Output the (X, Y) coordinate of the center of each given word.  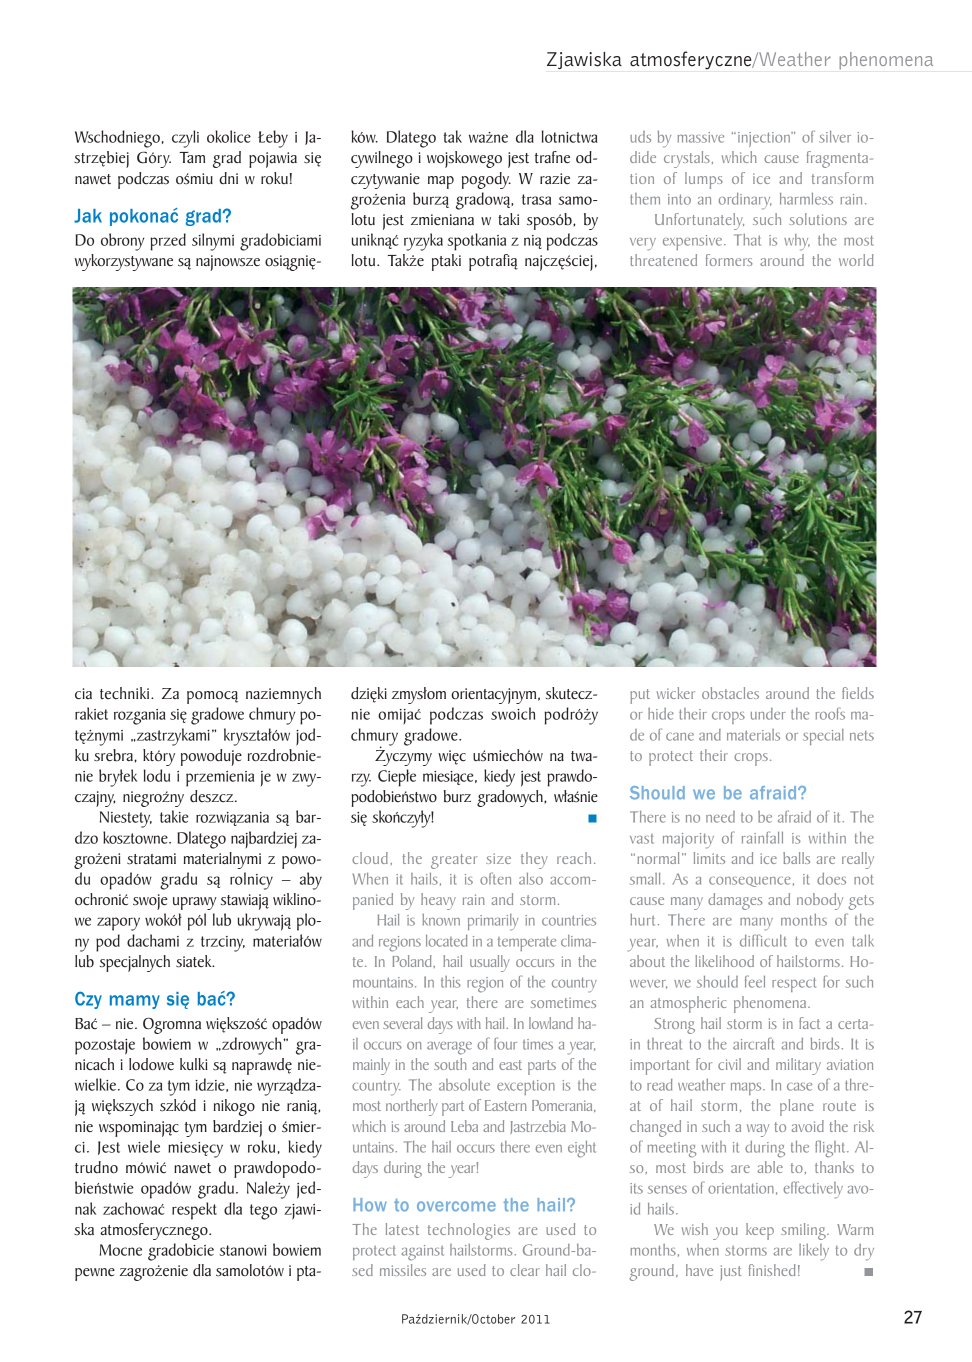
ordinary (745, 201)
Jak (88, 216)
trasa (536, 199)
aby (311, 881)
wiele (144, 1146)
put (640, 696)
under (768, 714)
